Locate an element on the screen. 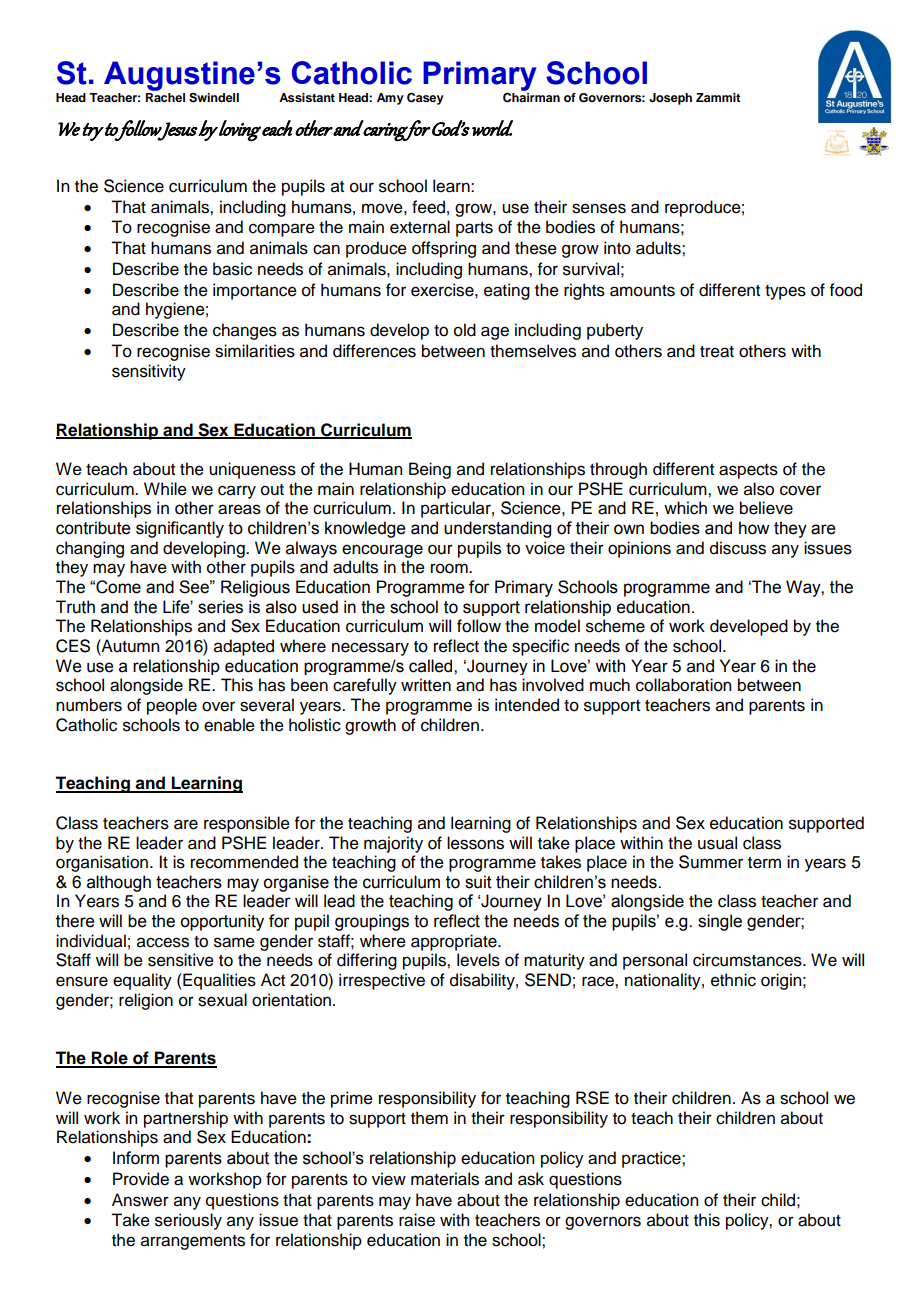  seriously is located at coordinates (188, 1221).
